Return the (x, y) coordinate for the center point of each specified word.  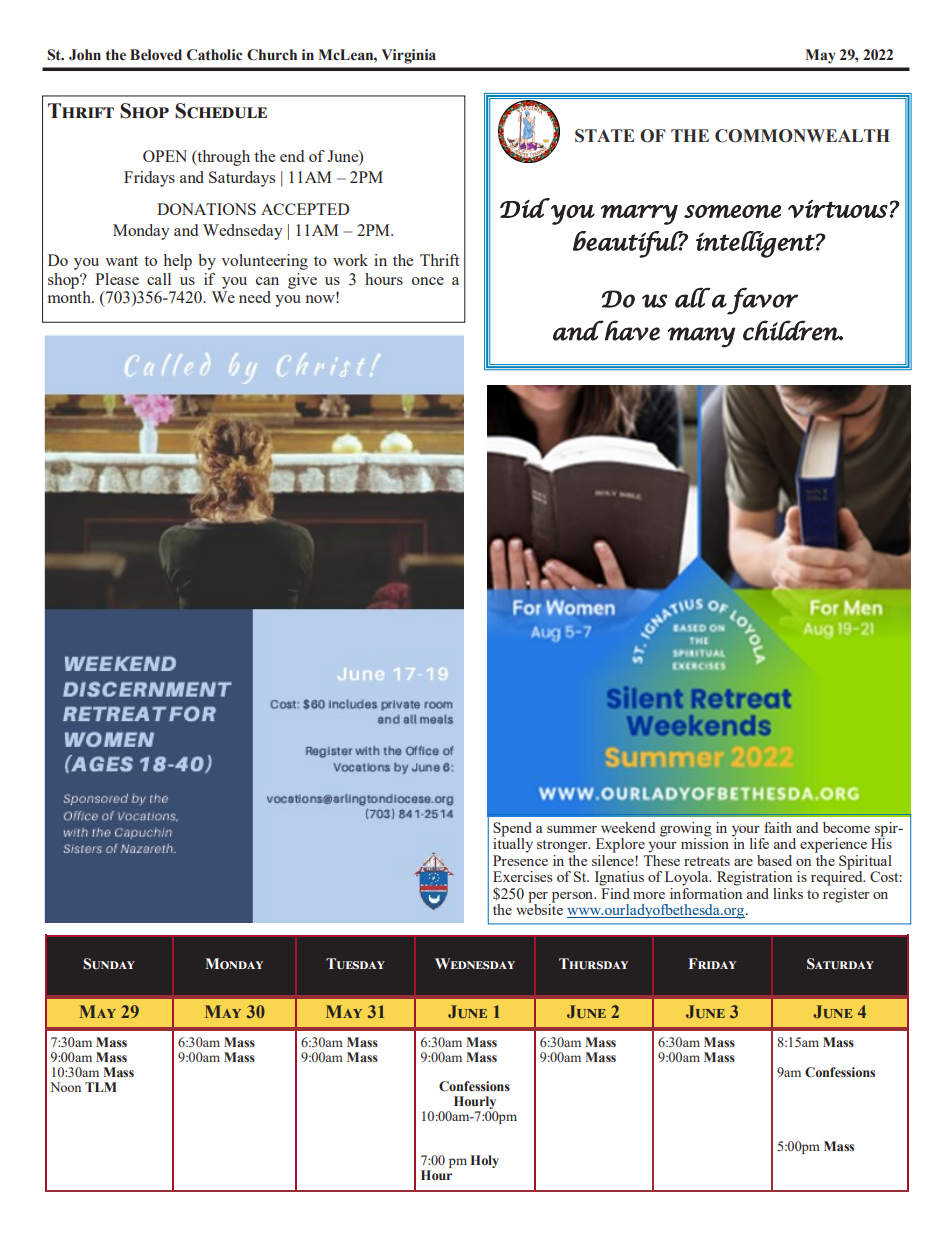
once (428, 281)
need (255, 297)
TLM (101, 1087)
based (774, 860)
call (159, 279)
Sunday (109, 964)
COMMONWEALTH (802, 136)
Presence (520, 860)
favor (762, 301)
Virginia (409, 56)
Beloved (156, 55)
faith (778, 827)
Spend (512, 829)
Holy (485, 1161)
